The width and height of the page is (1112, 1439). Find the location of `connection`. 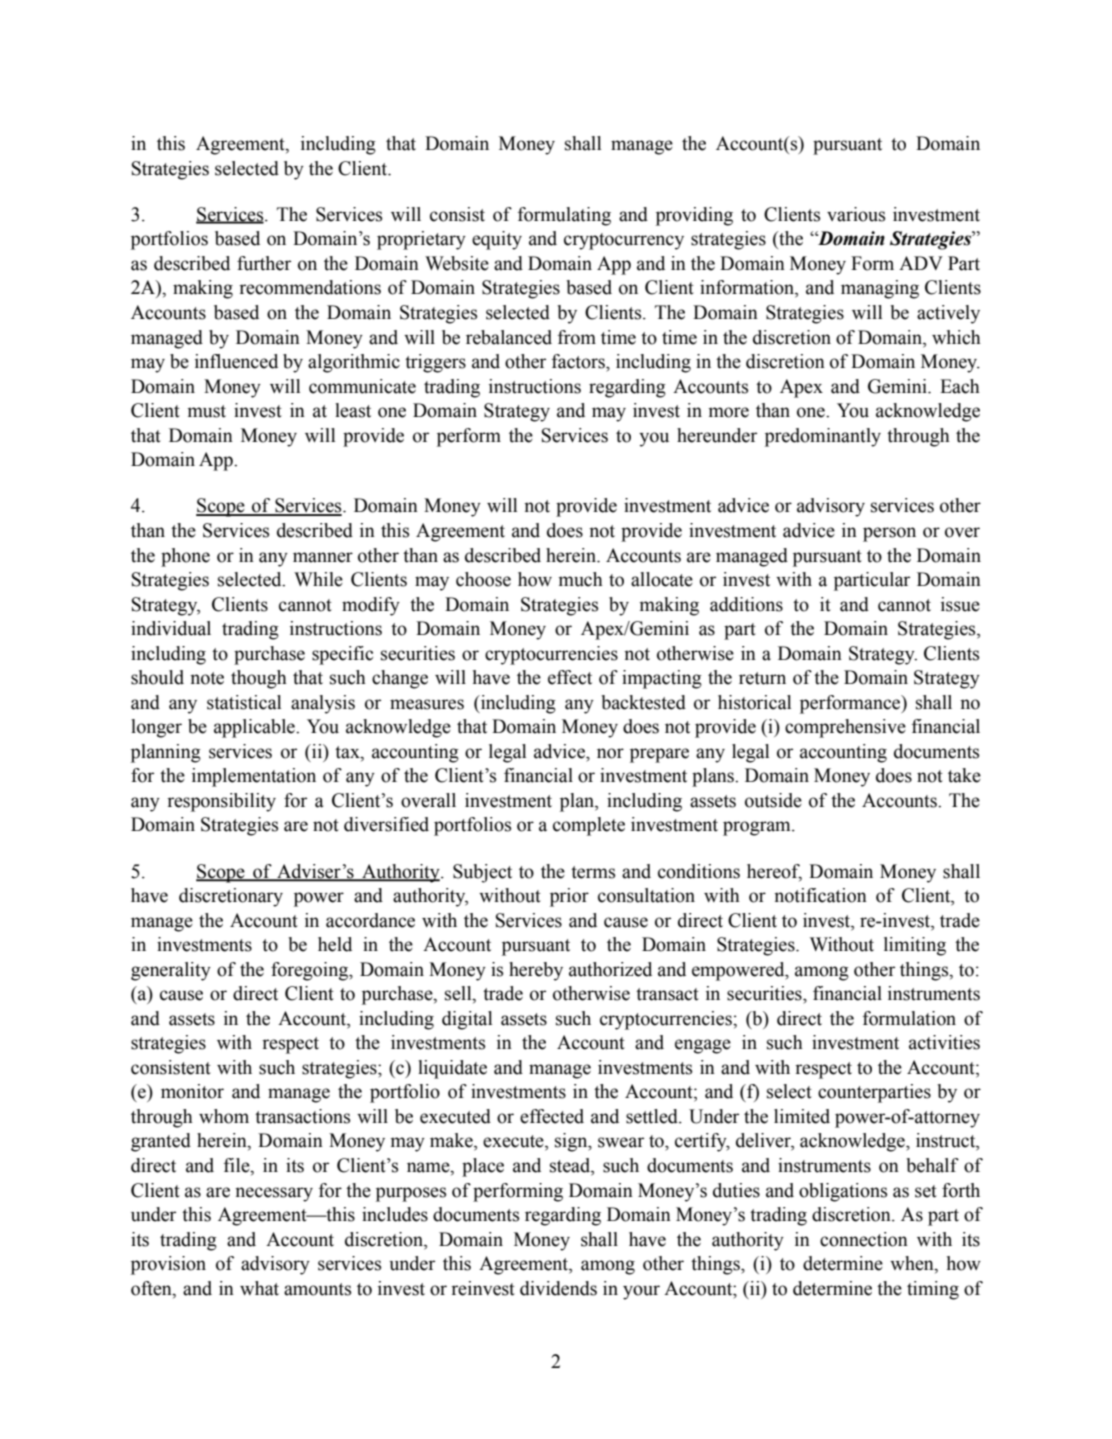

connection is located at coordinates (864, 1239).
